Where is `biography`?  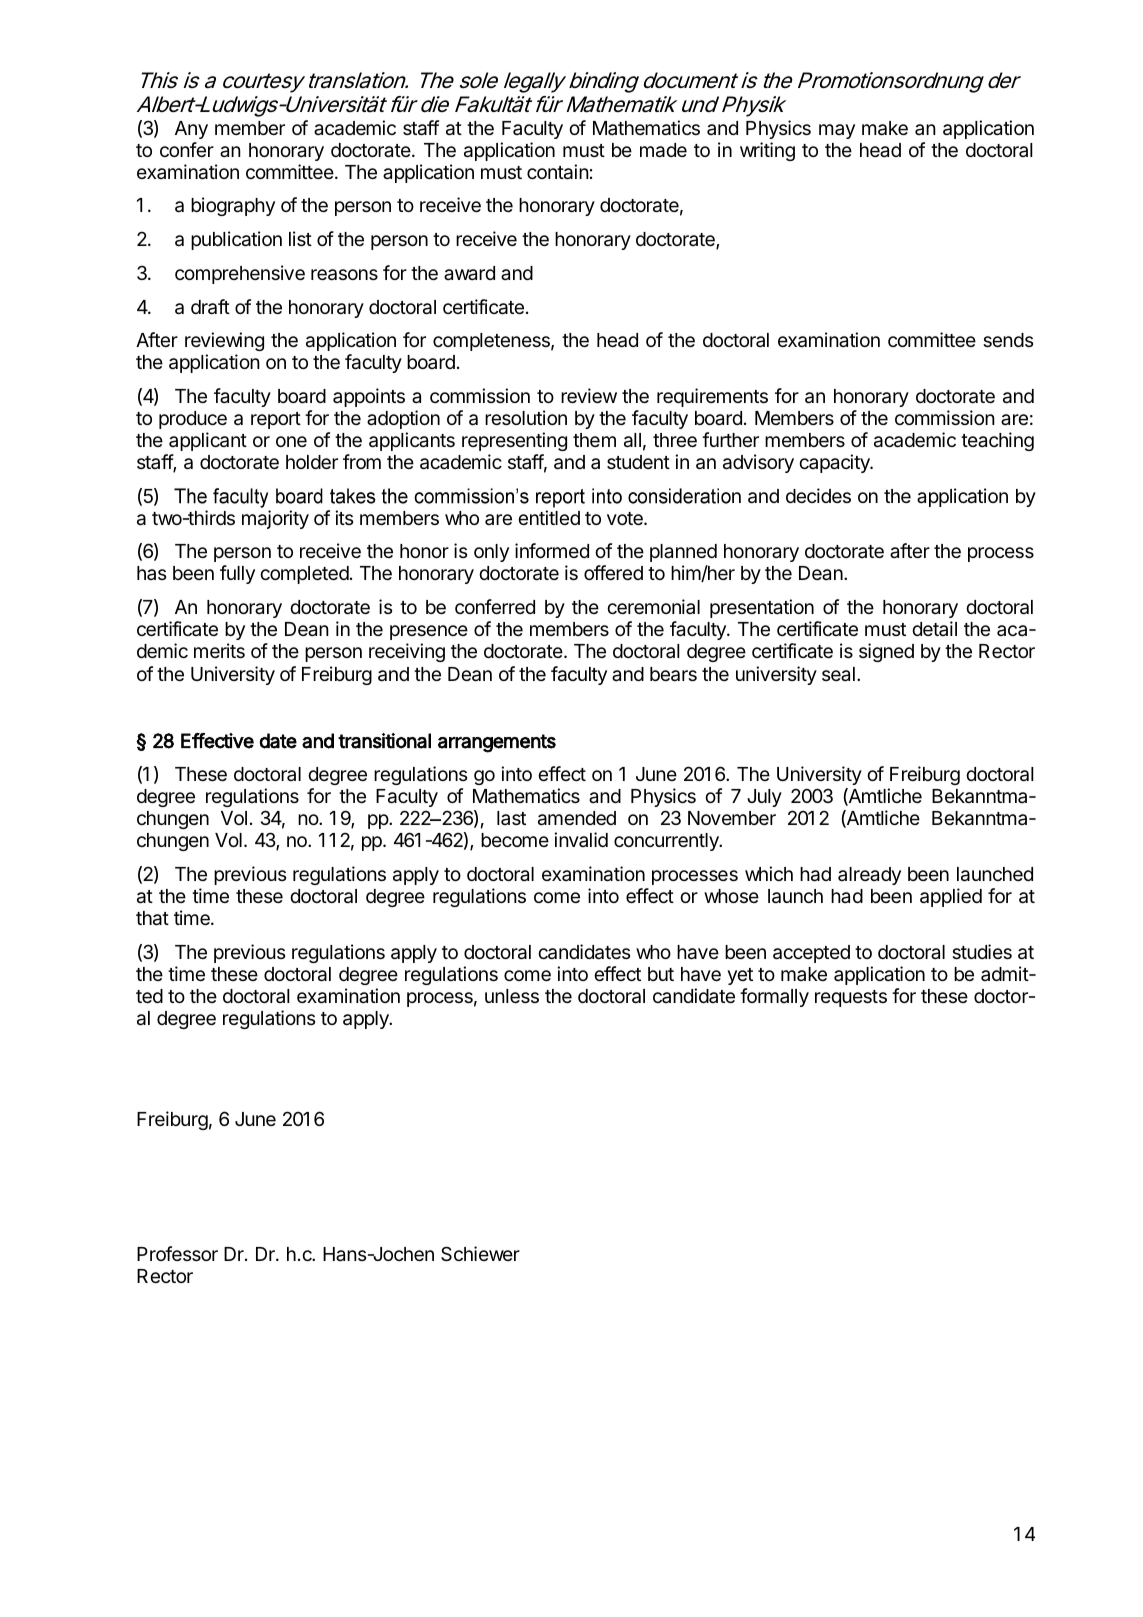 biography is located at coordinates (233, 206).
